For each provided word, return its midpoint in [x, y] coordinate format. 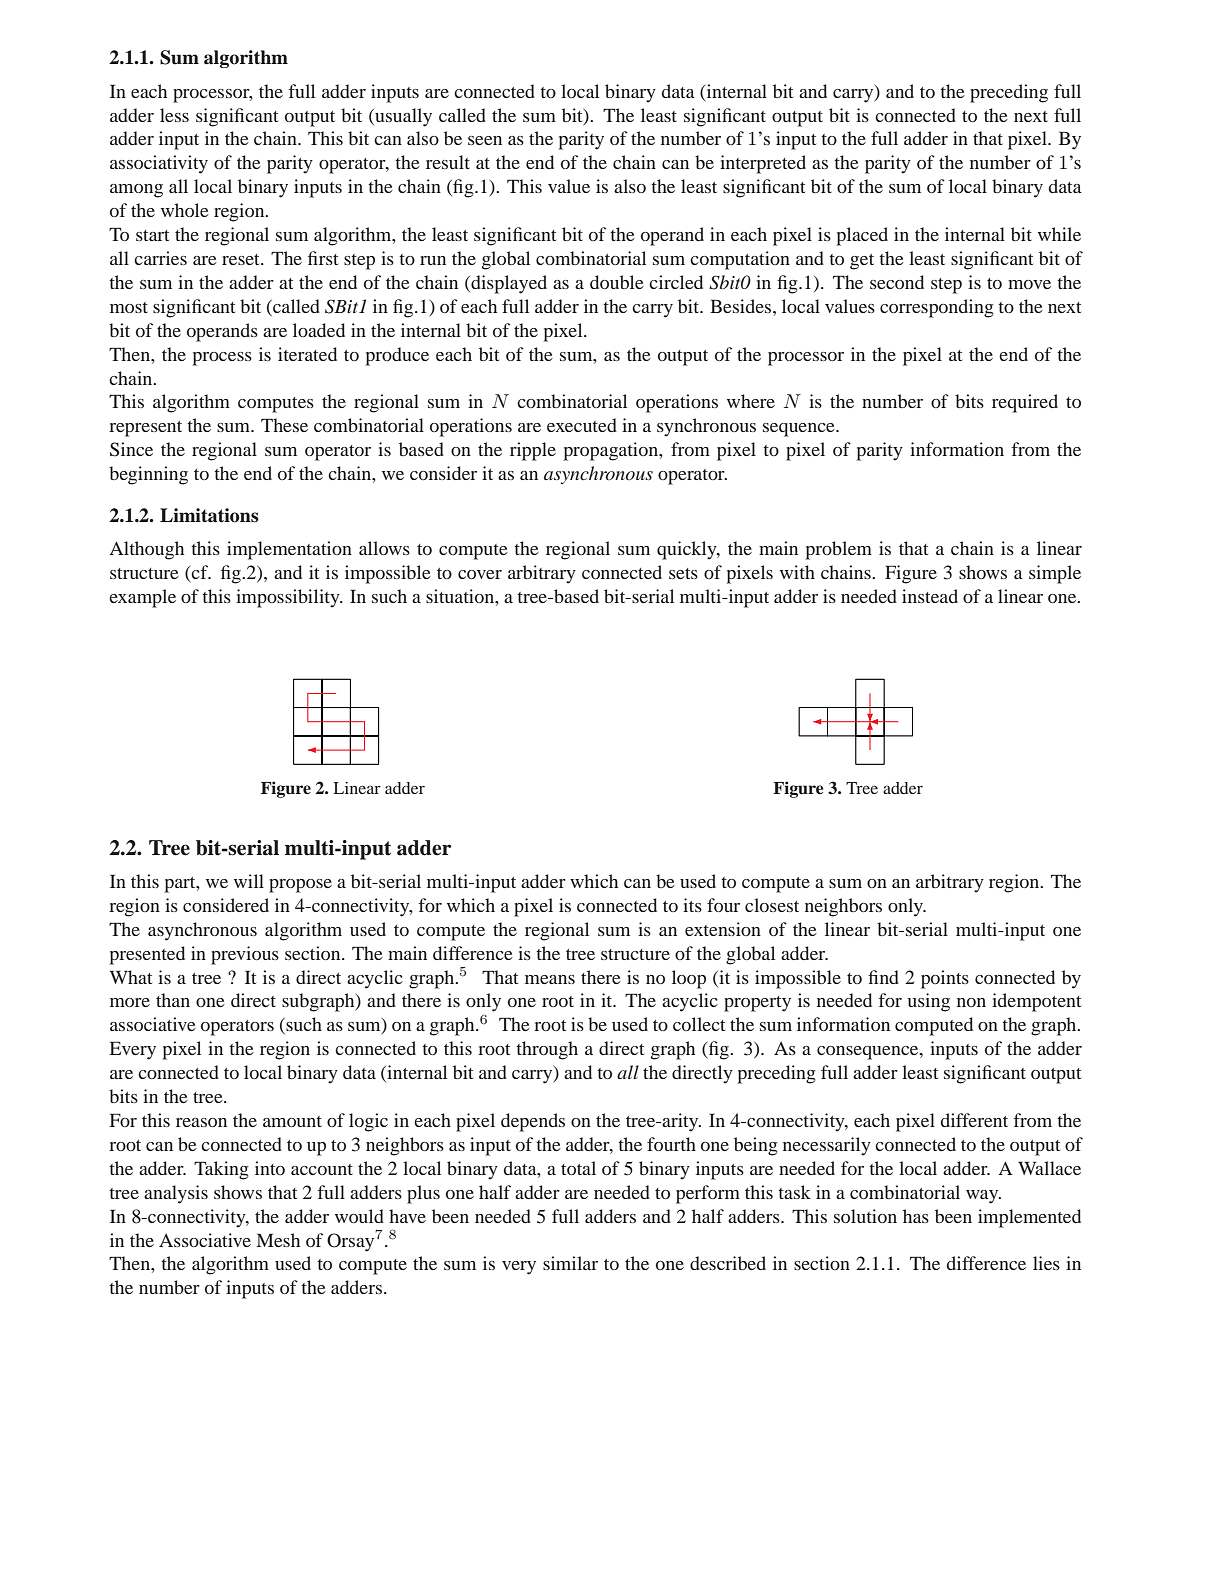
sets [683, 573]
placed [862, 236]
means [550, 979]
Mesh [278, 1240]
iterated [307, 354]
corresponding [937, 308]
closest [772, 905]
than [173, 1000]
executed [582, 425]
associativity [159, 164]
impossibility [289, 598]
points [945, 979]
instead [930, 596]
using [928, 1002]
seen [485, 140]
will [249, 881]
